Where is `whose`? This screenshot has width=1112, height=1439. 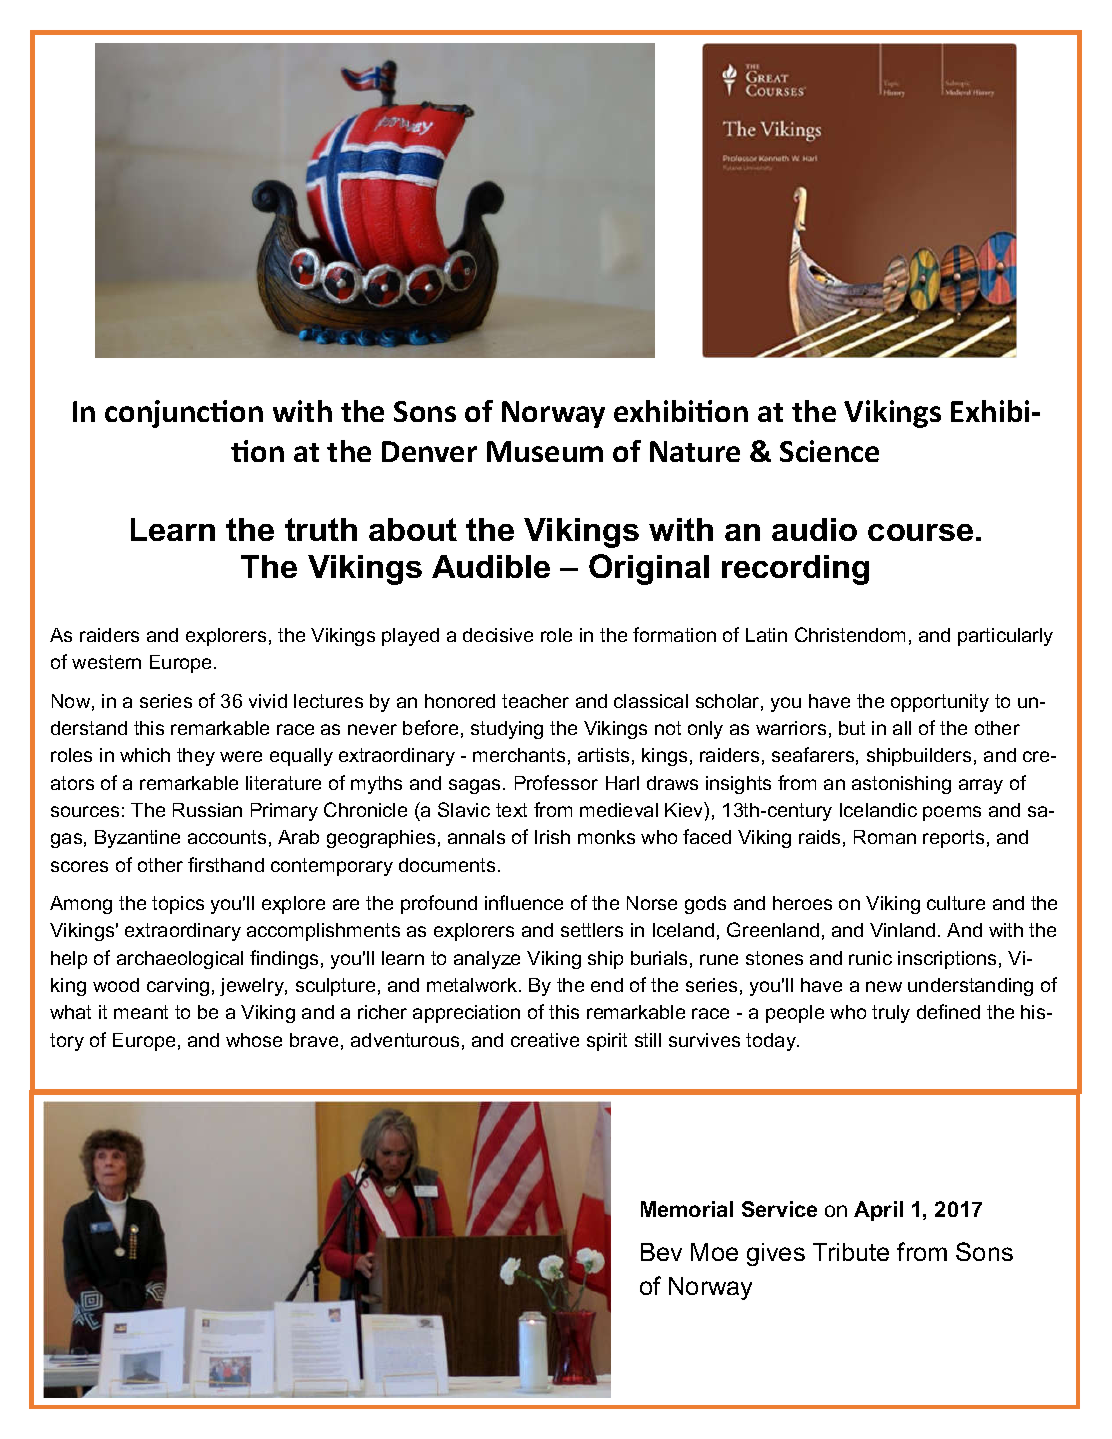 whose is located at coordinates (254, 1040).
